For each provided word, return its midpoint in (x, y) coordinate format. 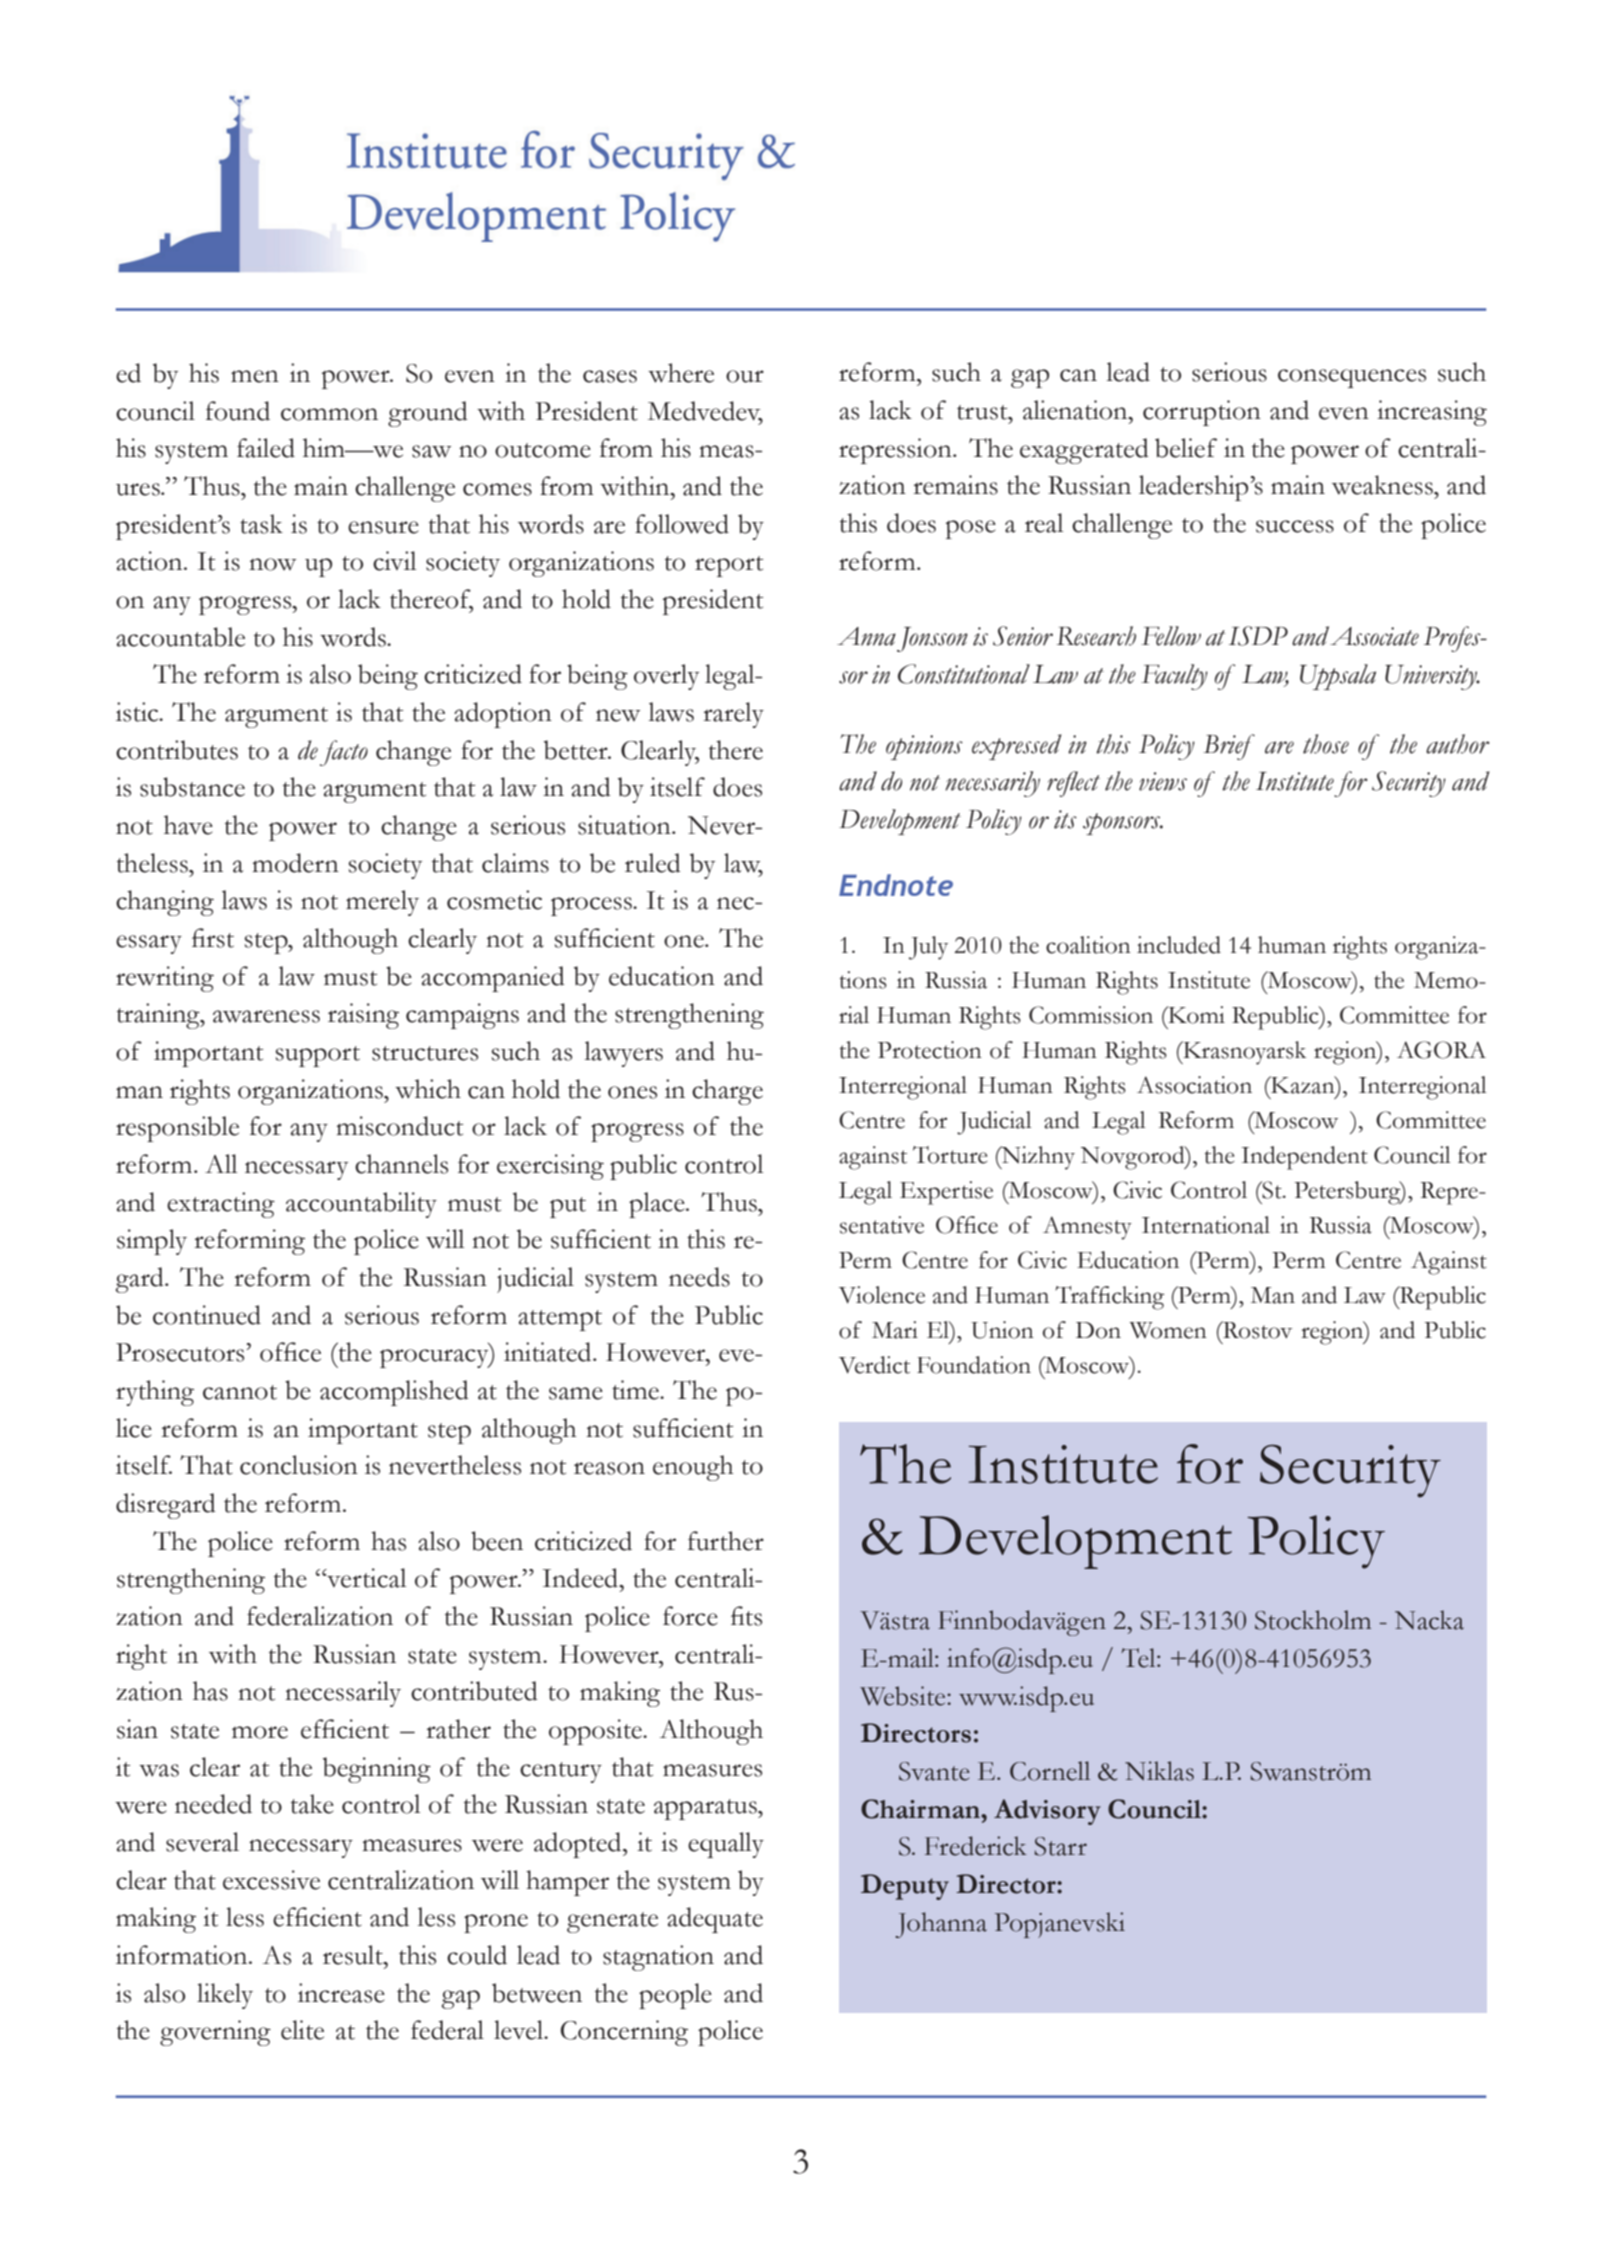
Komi (1195, 1015)
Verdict (874, 1365)
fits (746, 1616)
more (260, 1732)
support (318, 1056)
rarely (733, 715)
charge (727, 1092)
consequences (1352, 378)
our (745, 376)
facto (344, 753)
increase (341, 1993)
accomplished (394, 1393)
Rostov (1257, 1330)
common (329, 414)
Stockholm (1313, 1620)
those (1326, 744)
